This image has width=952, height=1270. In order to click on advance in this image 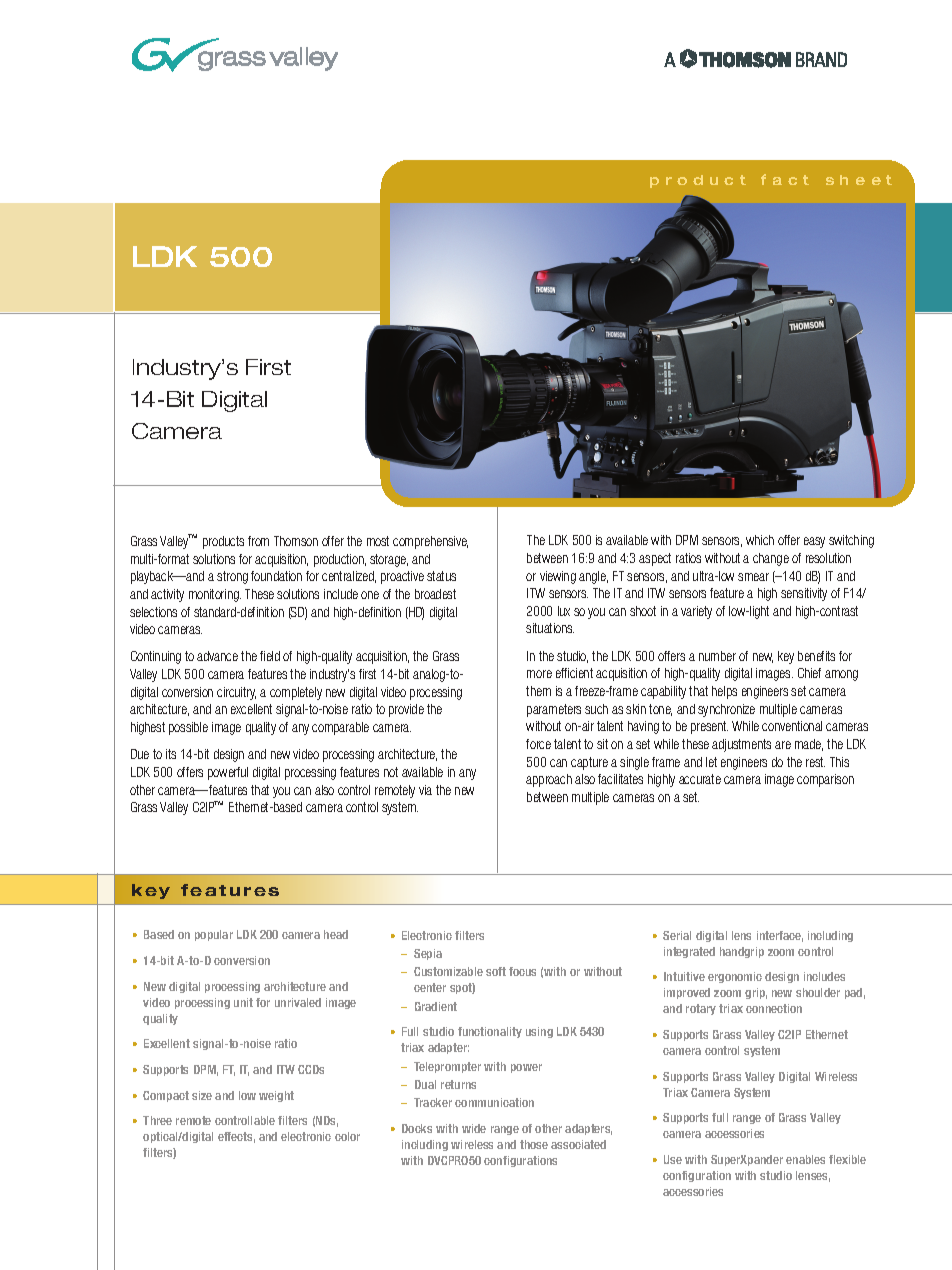, I will do `click(217, 656)`.
